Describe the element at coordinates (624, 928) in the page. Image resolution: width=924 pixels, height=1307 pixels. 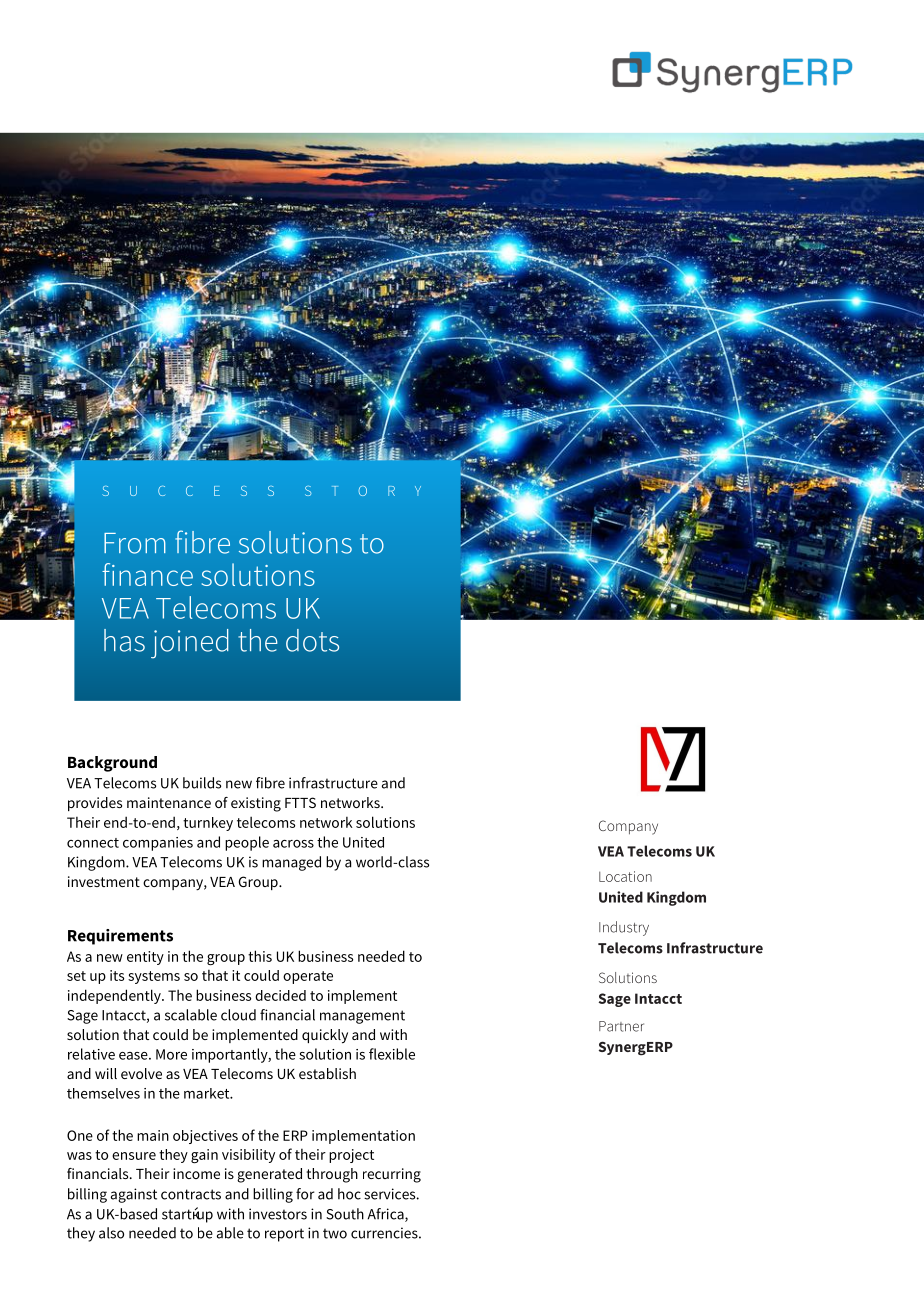
I see `Industry` at that location.
